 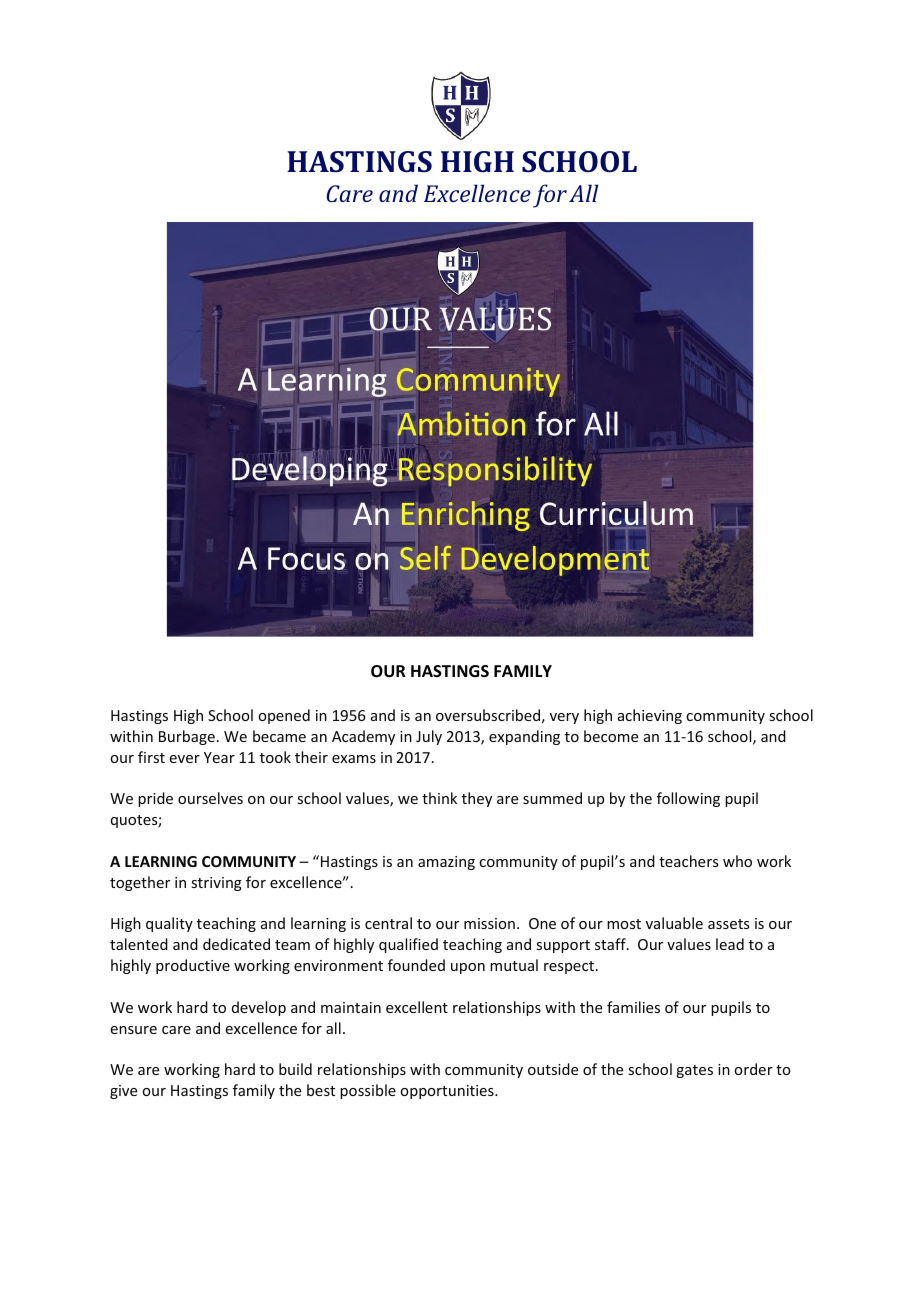 I want to click on achieving, so click(x=650, y=716).
